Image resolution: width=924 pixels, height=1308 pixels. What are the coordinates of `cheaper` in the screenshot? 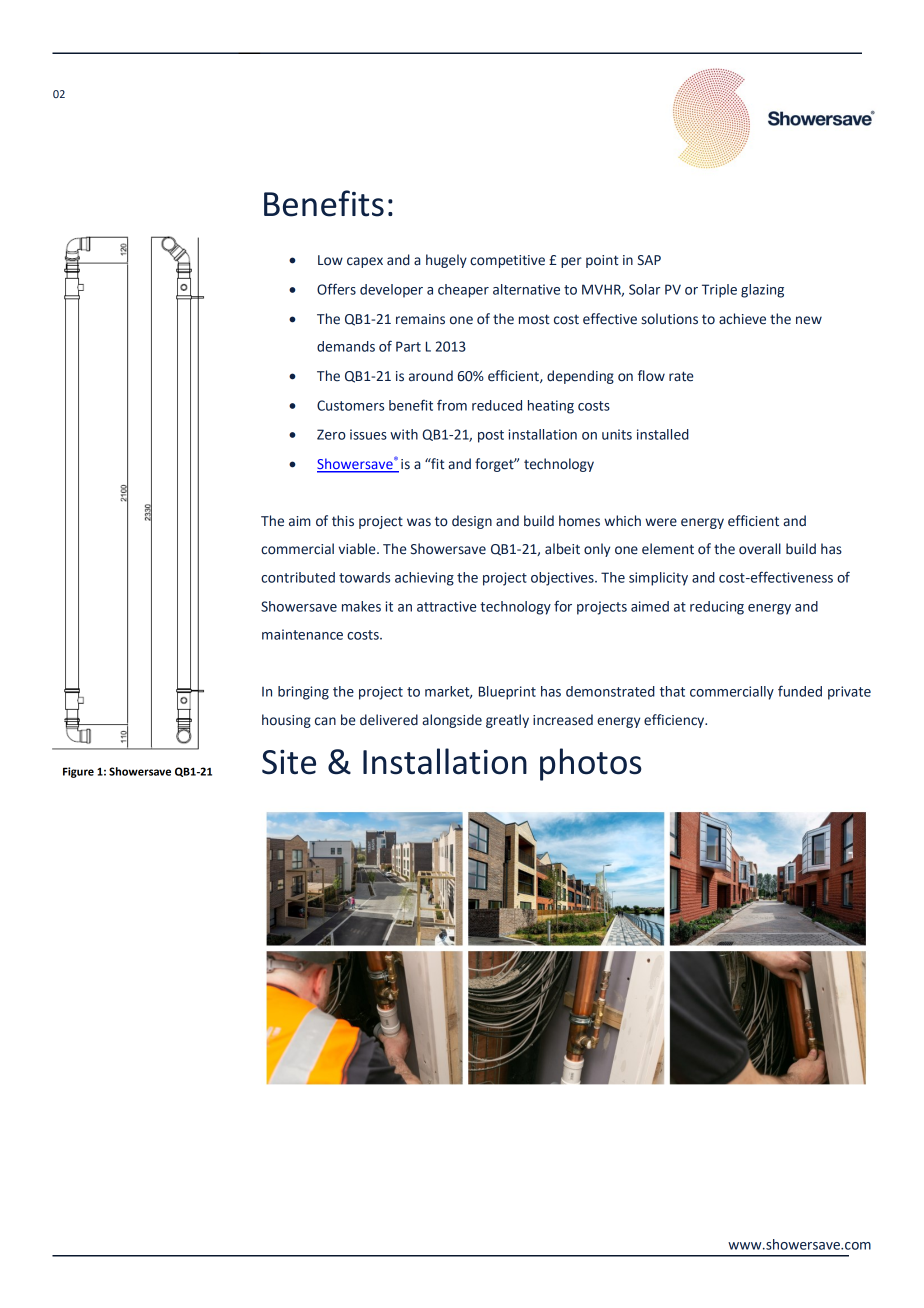 It's located at (463, 291).
